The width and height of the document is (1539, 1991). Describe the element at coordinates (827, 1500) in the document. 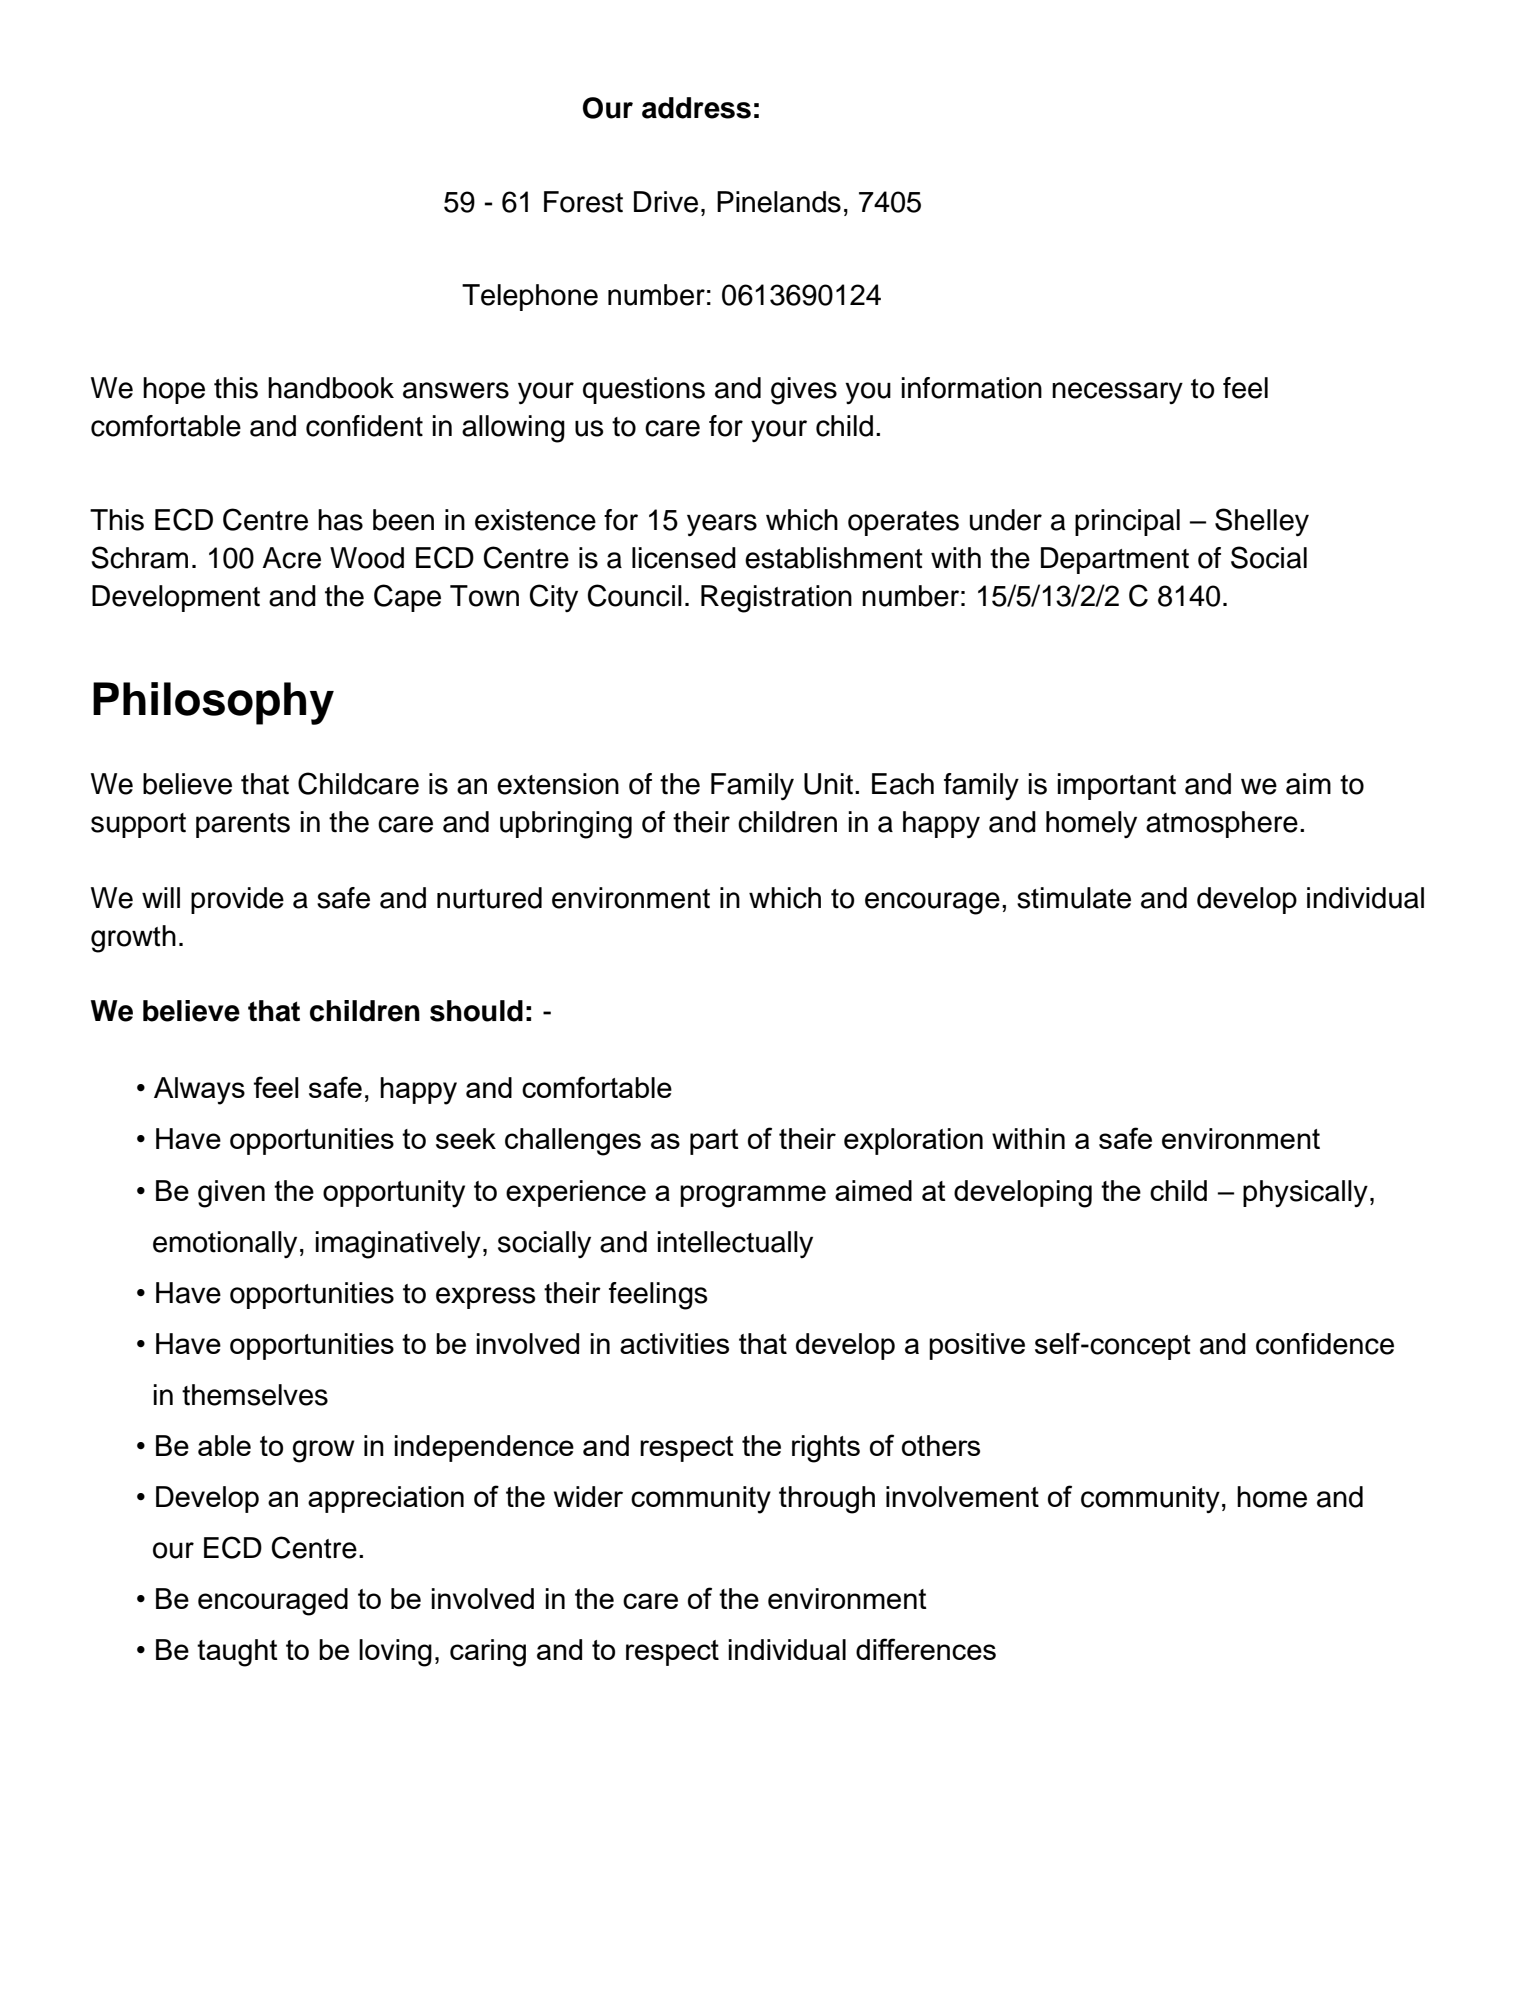

I see `through` at that location.
